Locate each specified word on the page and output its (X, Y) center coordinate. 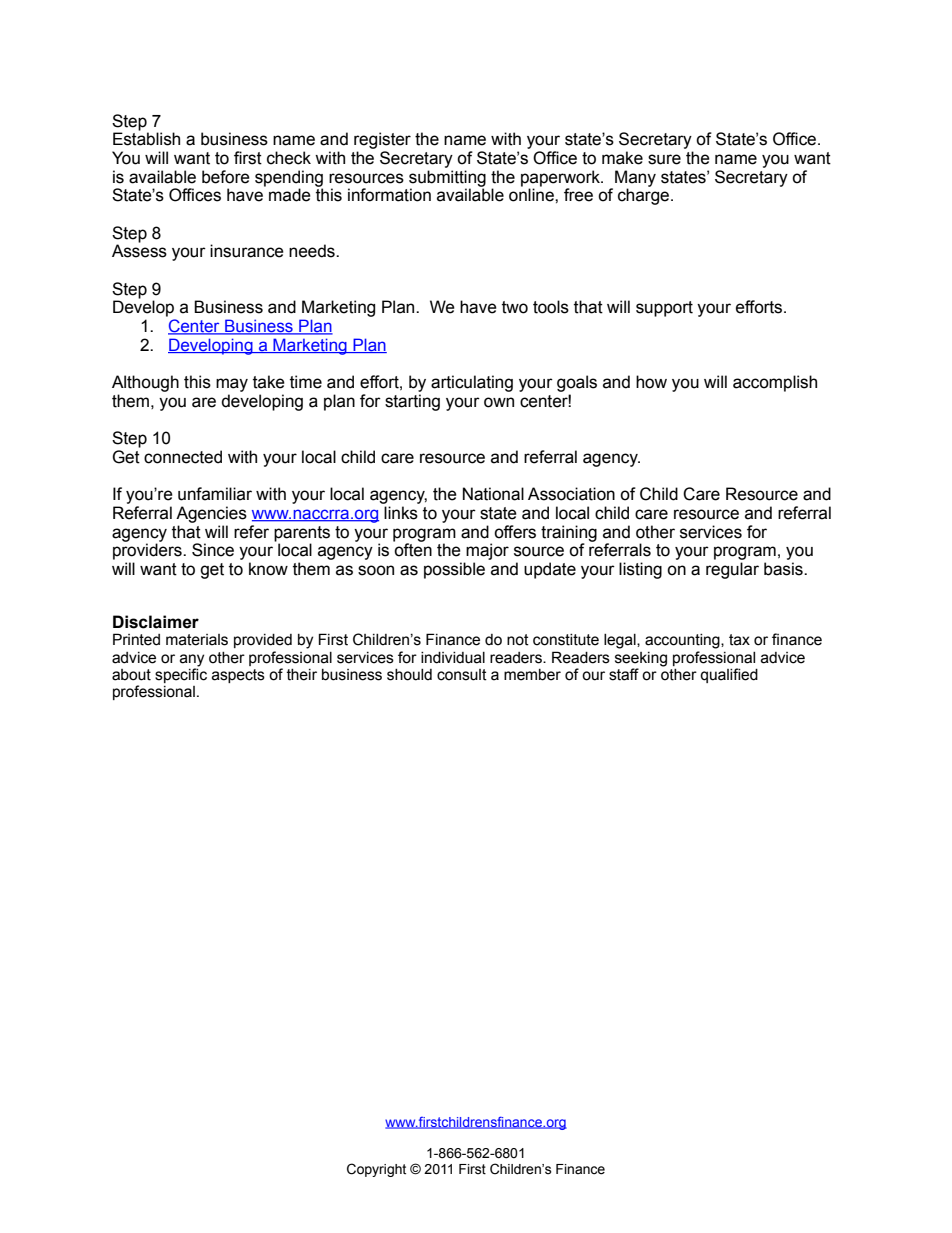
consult (462, 675)
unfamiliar (215, 494)
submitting (447, 179)
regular (732, 570)
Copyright (376, 1170)
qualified (729, 675)
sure (664, 159)
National (493, 494)
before (226, 177)
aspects (238, 676)
